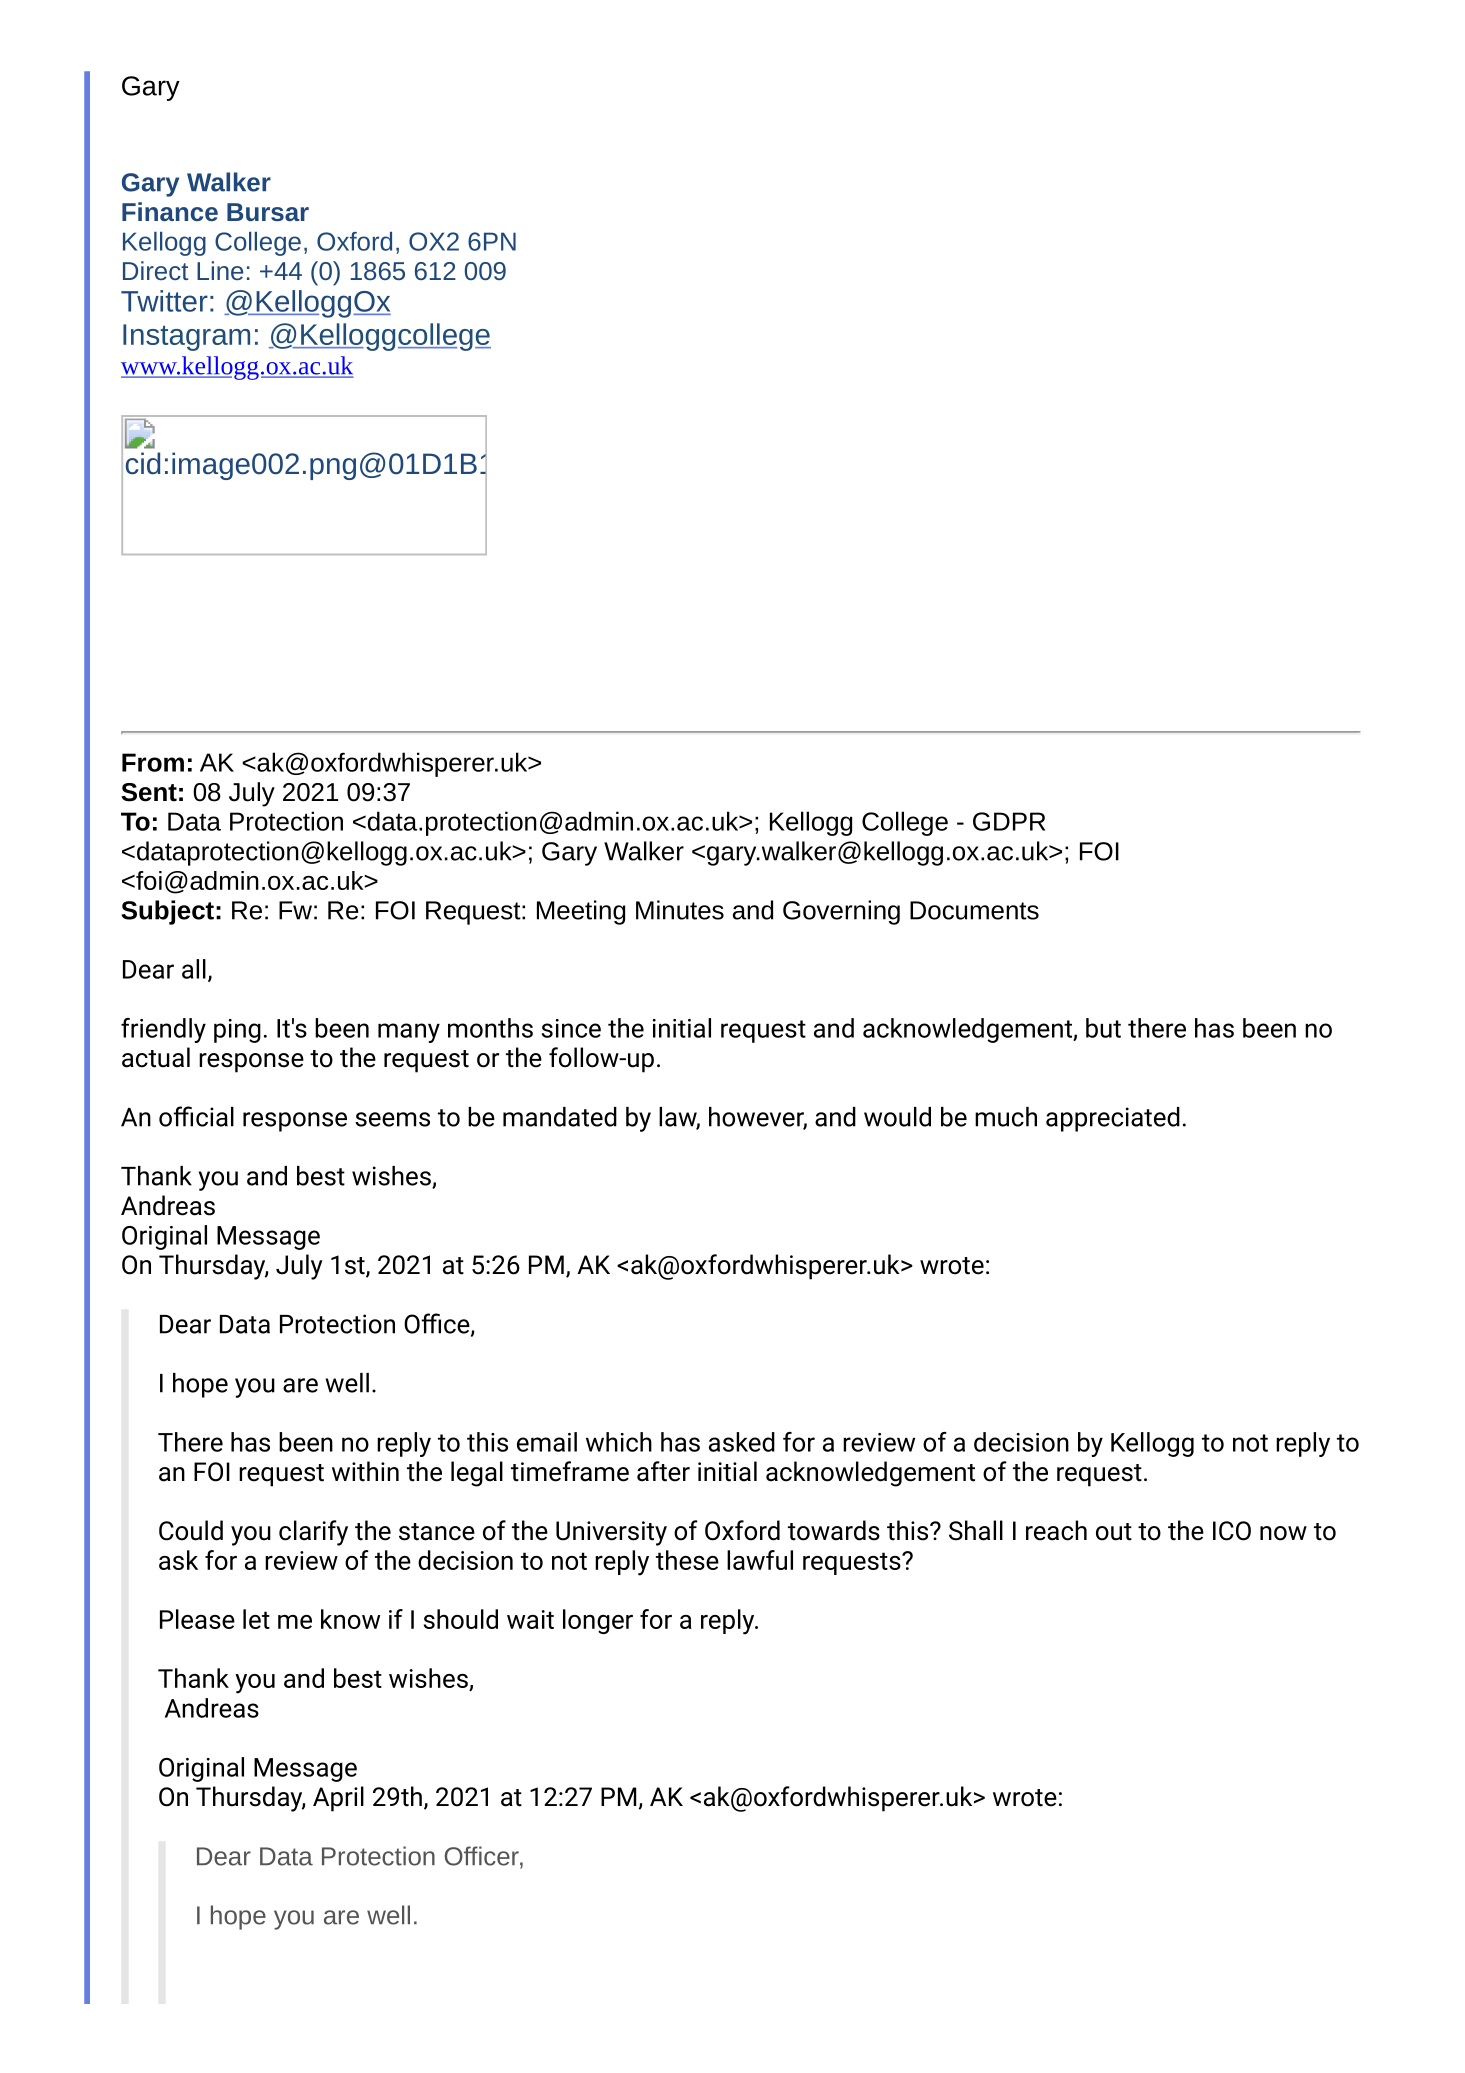  I want to click on within, so click(365, 1471).
